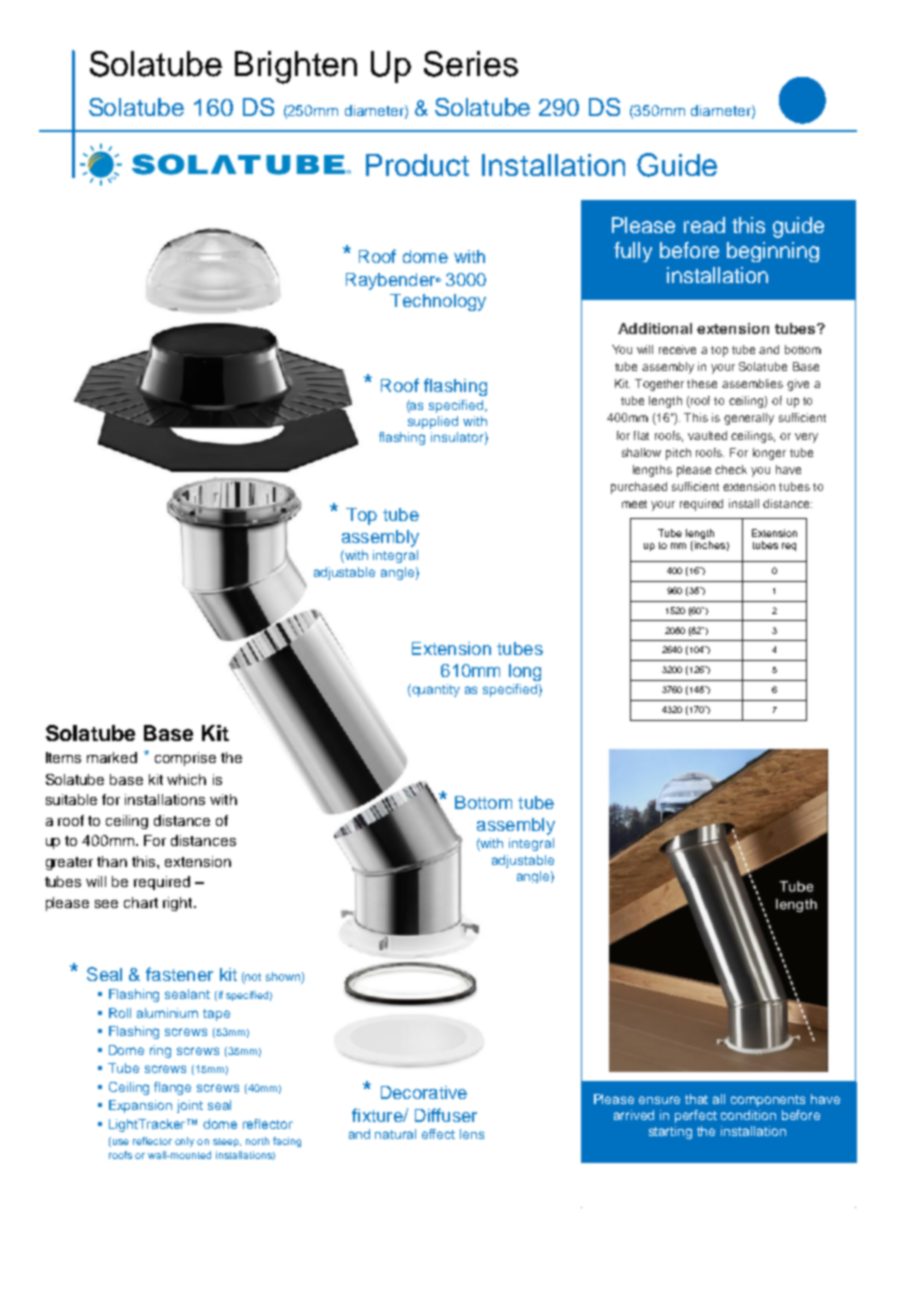 The width and height of the screenshot is (924, 1308). Describe the element at coordinates (471, 64) in the screenshot. I see `Series` at that location.
